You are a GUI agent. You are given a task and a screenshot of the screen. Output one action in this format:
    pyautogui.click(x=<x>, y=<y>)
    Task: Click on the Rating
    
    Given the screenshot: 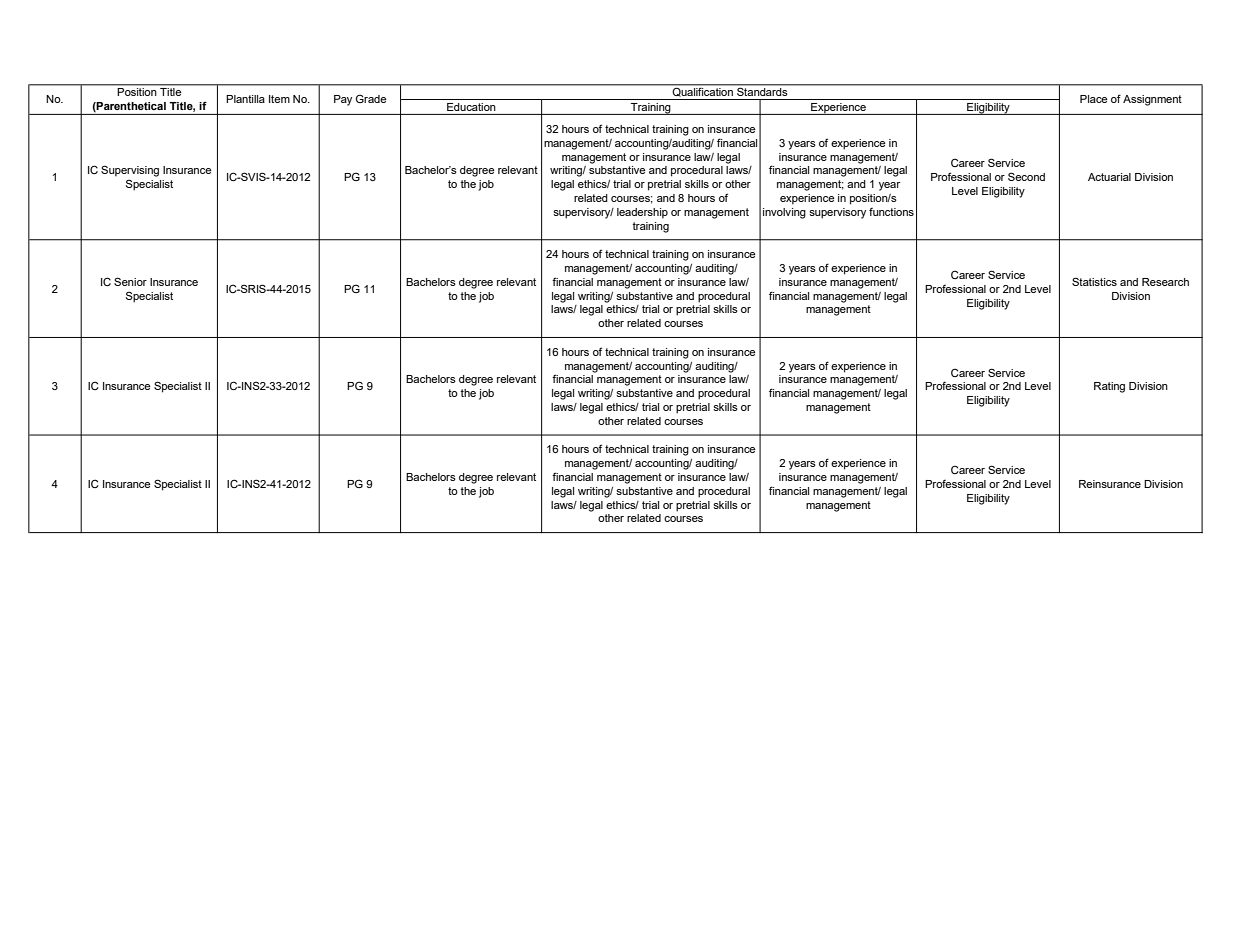 What is the action you would take?
    pyautogui.click(x=1109, y=387)
